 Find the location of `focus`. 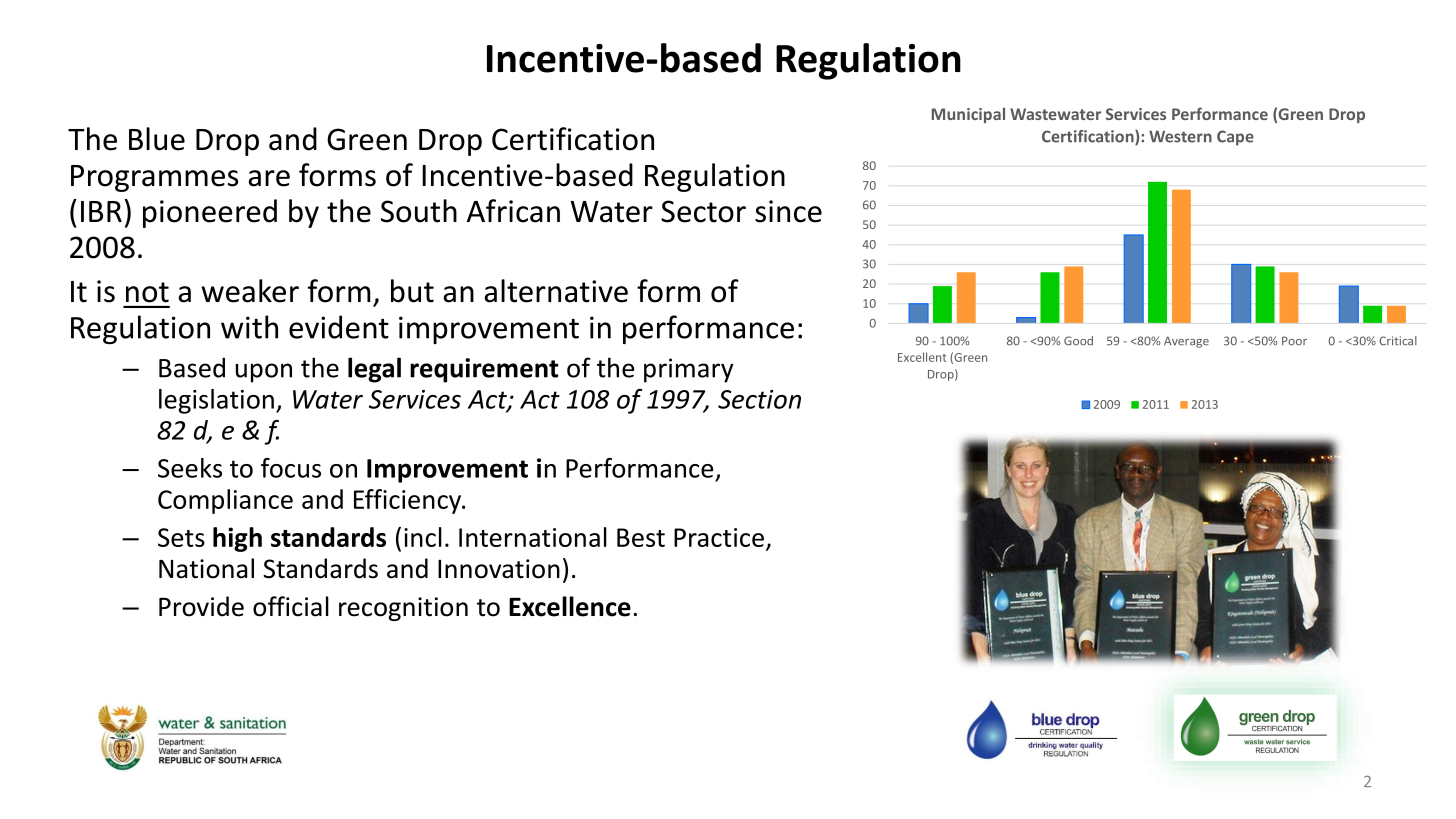

focus is located at coordinates (291, 468).
